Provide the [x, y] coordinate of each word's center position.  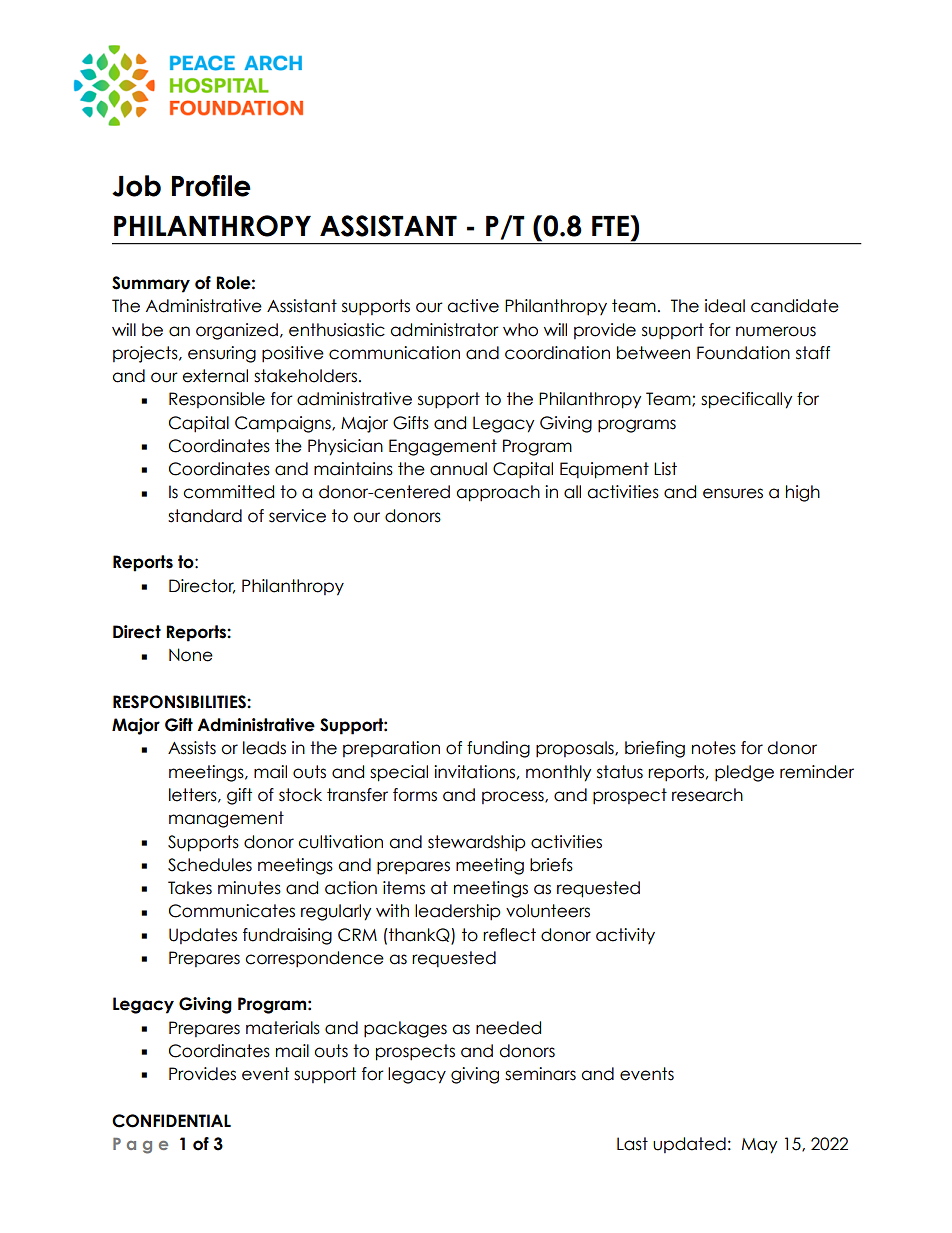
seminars [540, 1074]
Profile [211, 186]
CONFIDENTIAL [171, 1121]
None [191, 655]
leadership [458, 912]
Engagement [443, 447]
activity [625, 936]
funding [498, 749]
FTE [611, 225]
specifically [746, 400]
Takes [190, 888]
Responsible [217, 400]
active [473, 306]
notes [714, 748]
